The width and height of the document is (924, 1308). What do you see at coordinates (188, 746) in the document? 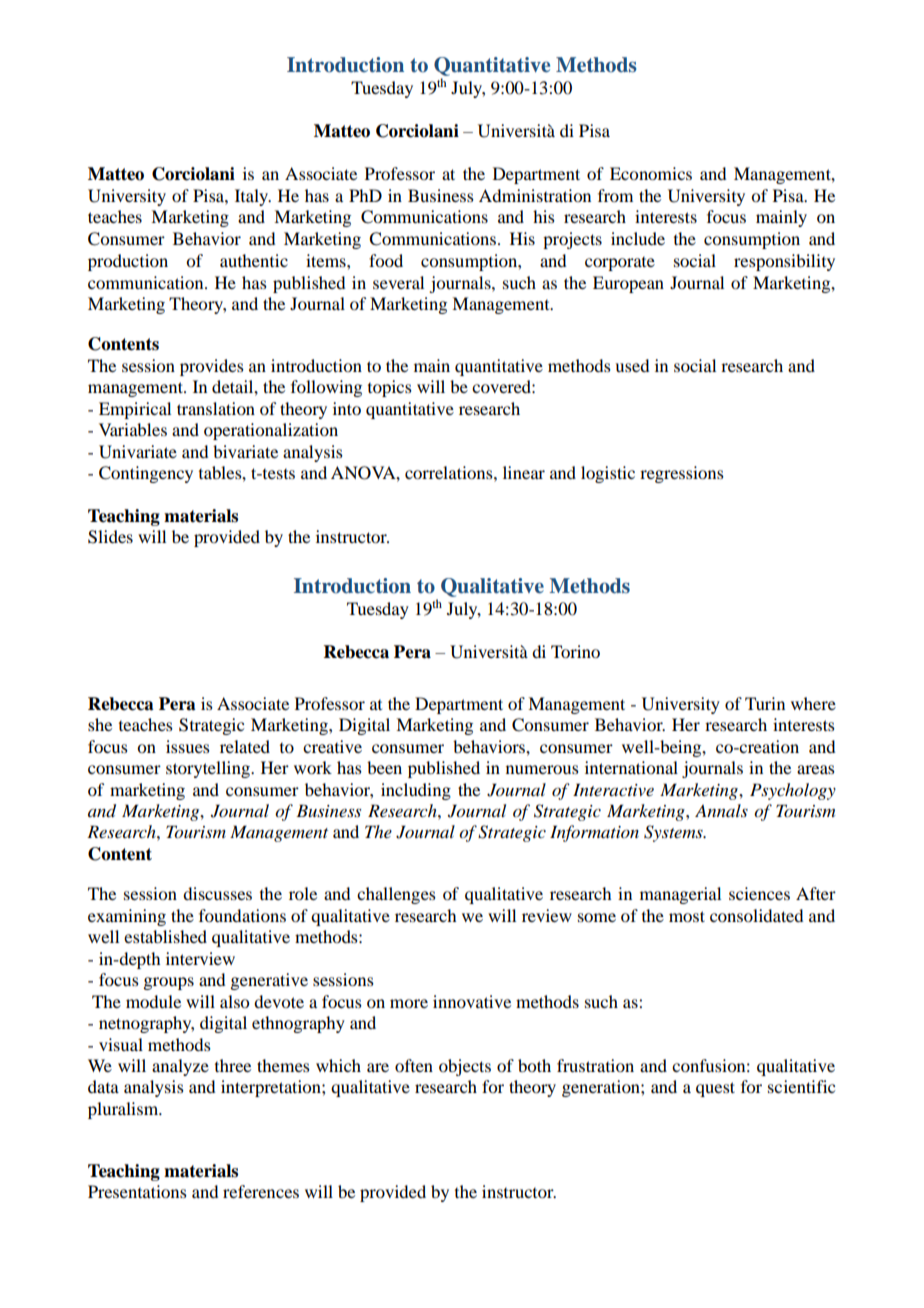
I see `issues` at bounding box center [188, 746].
